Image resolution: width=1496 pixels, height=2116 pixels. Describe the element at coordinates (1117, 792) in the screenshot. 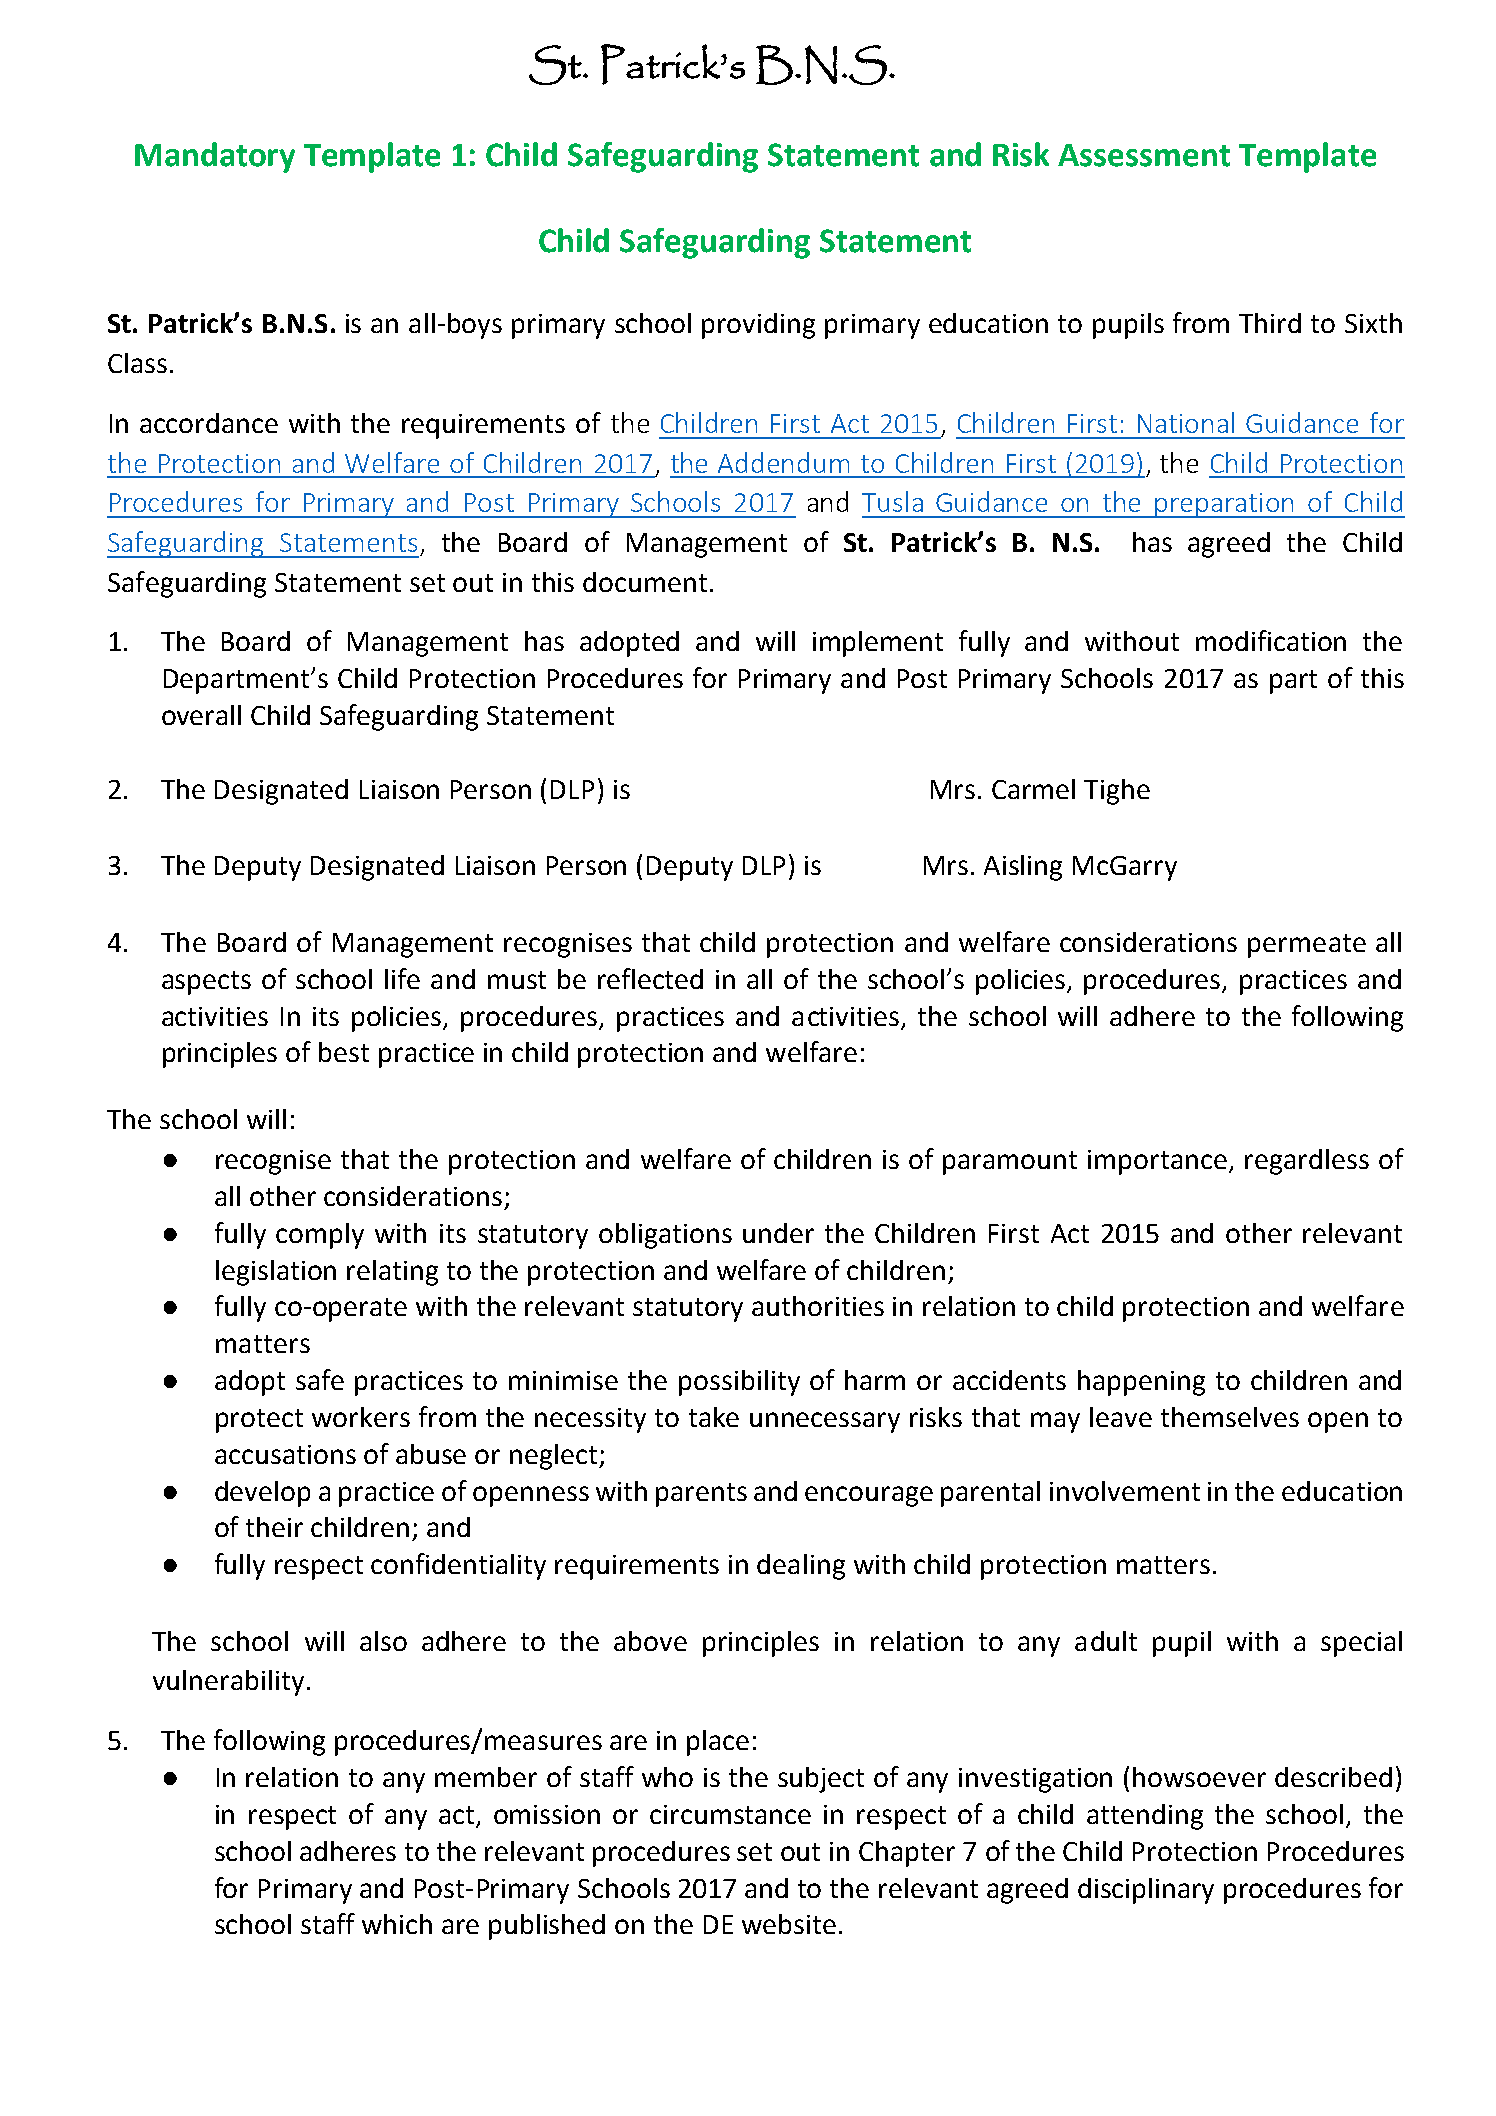

I see `Tighe` at that location.
